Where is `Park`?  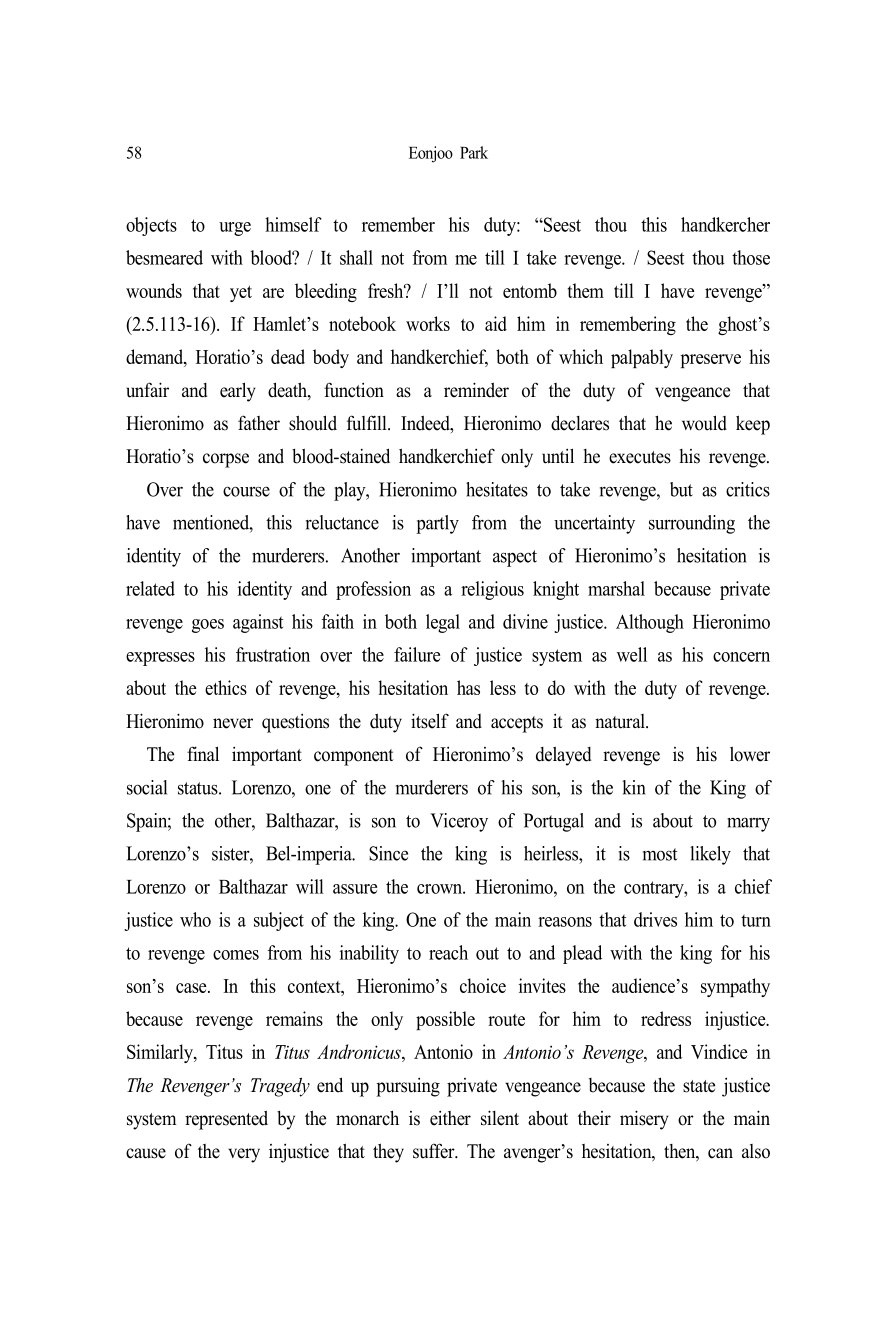 Park is located at coordinates (474, 152).
